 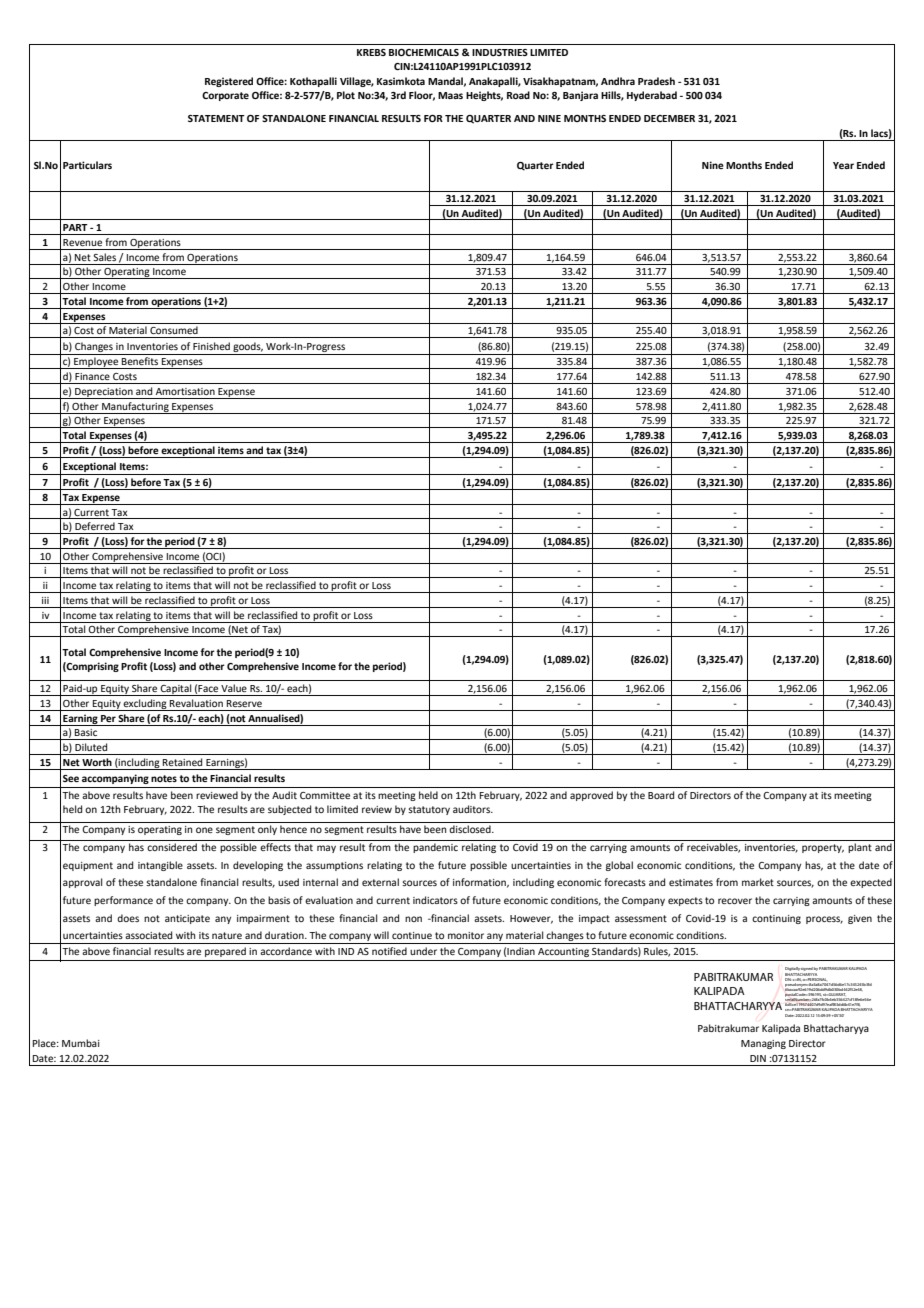 What do you see at coordinates (229, 82) in the screenshot?
I see `Registered` at bounding box center [229, 82].
